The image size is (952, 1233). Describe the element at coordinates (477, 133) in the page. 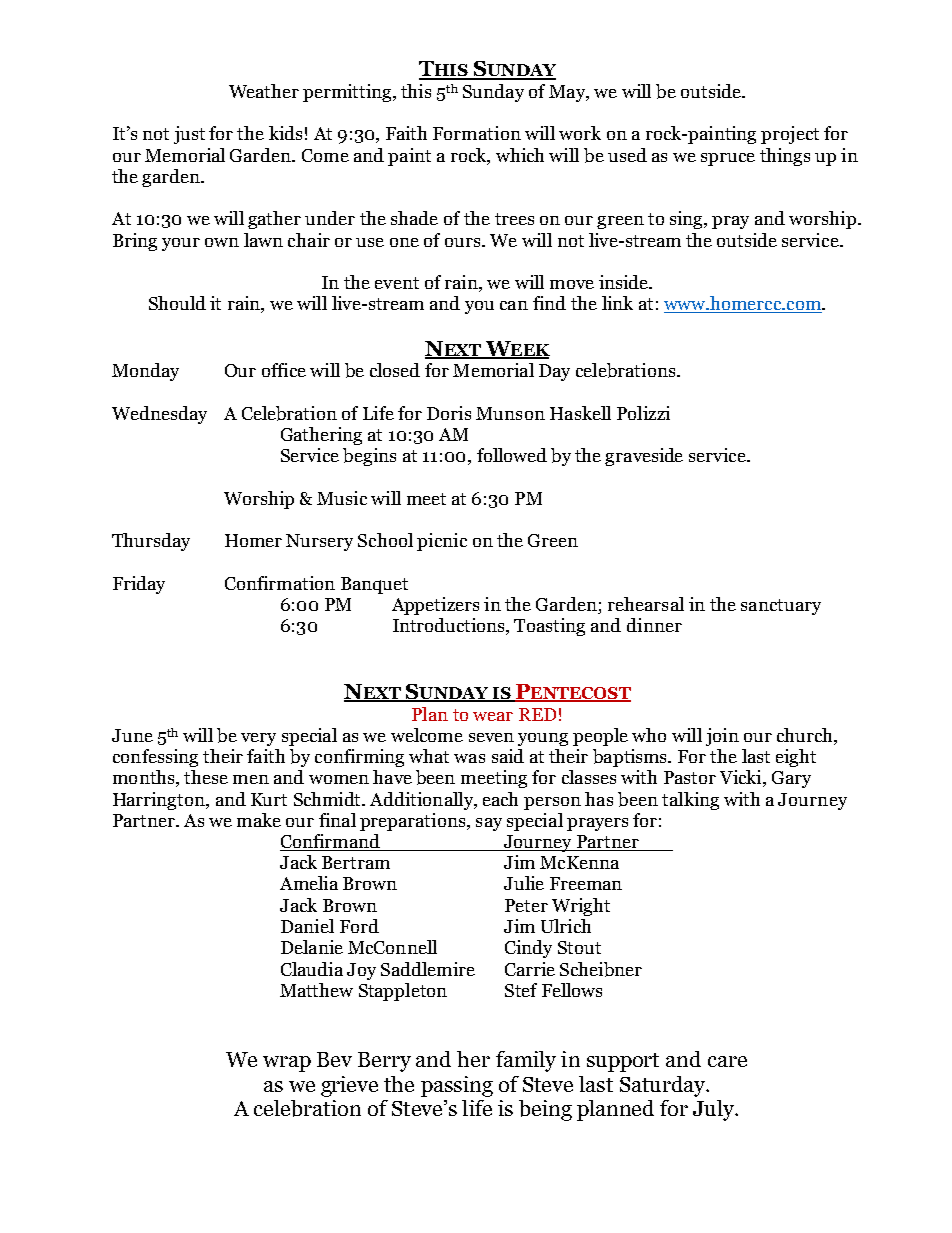

I see `Formation` at that location.
